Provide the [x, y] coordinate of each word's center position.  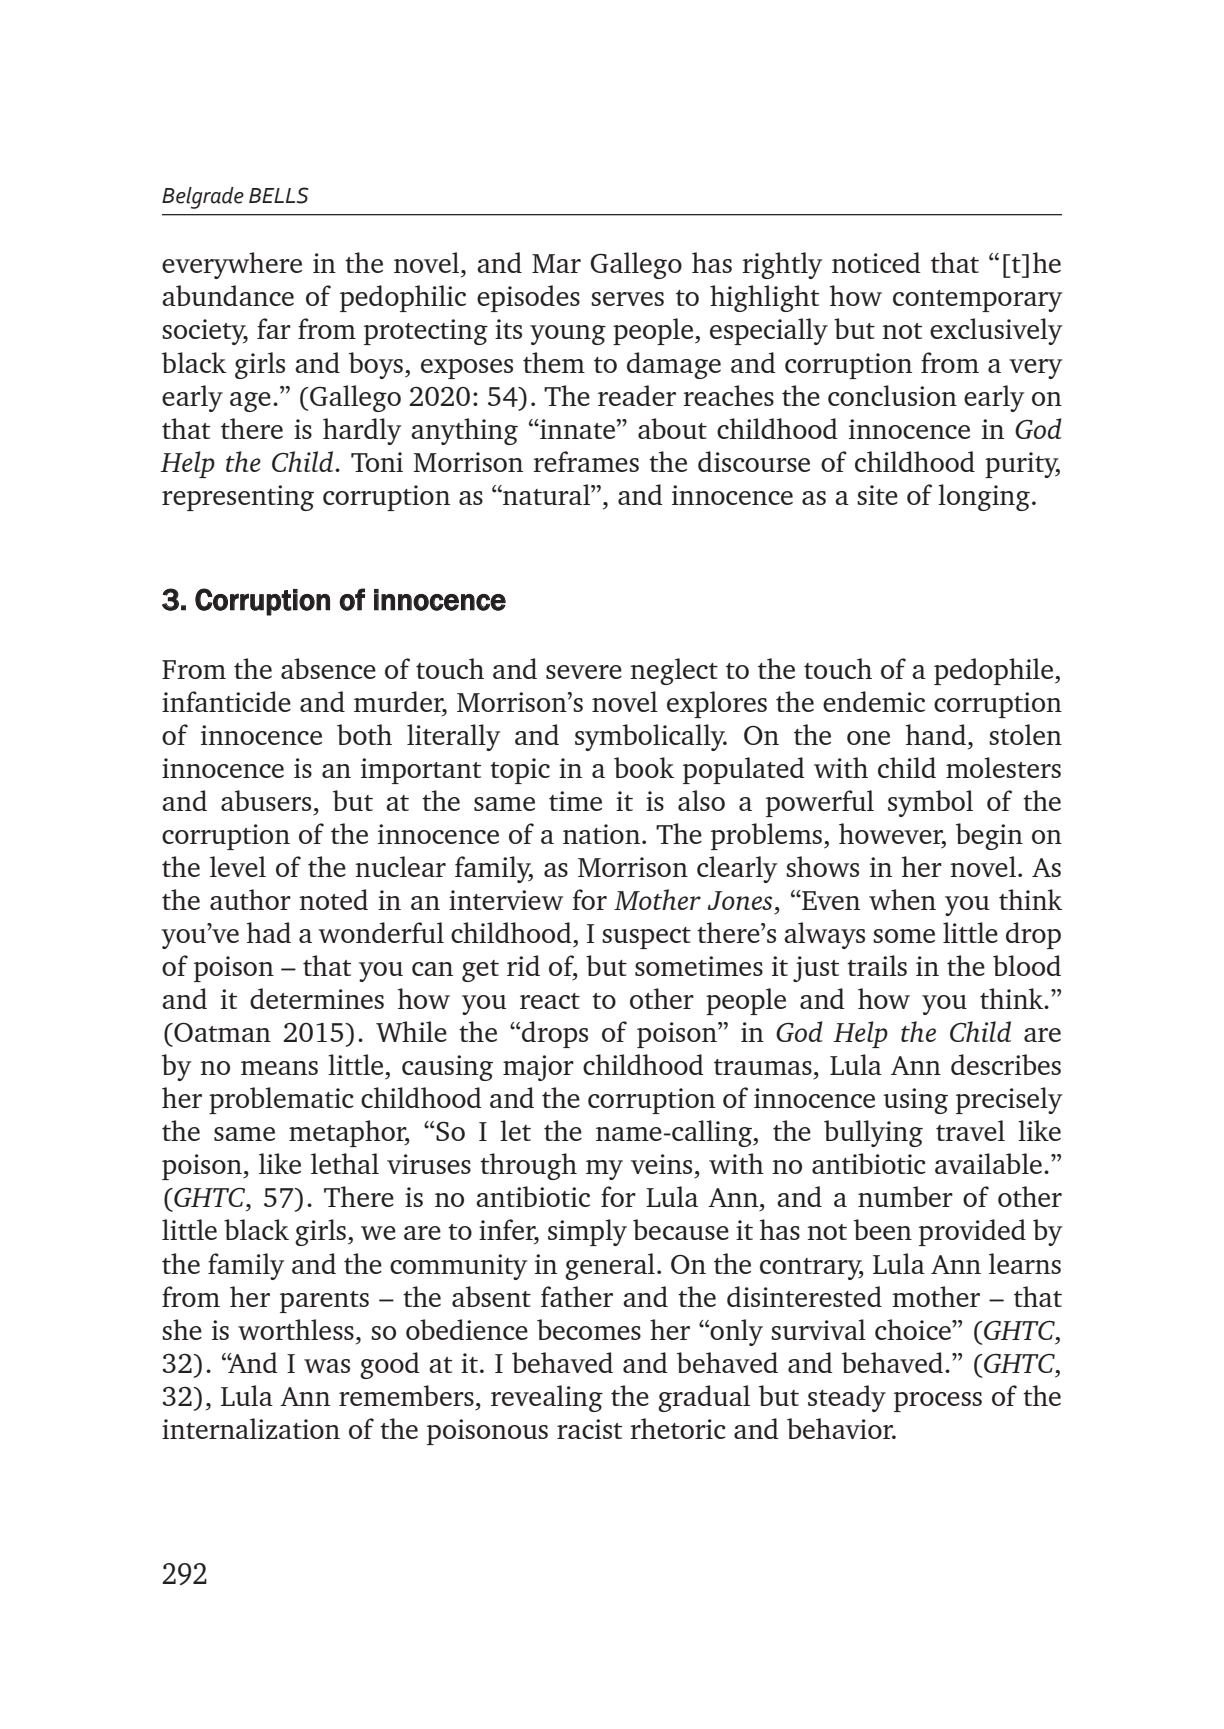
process [938, 1402]
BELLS [279, 195]
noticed [876, 262]
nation [603, 834]
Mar [556, 263]
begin [989, 836]
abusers [266, 800]
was [327, 1366]
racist [589, 1429]
